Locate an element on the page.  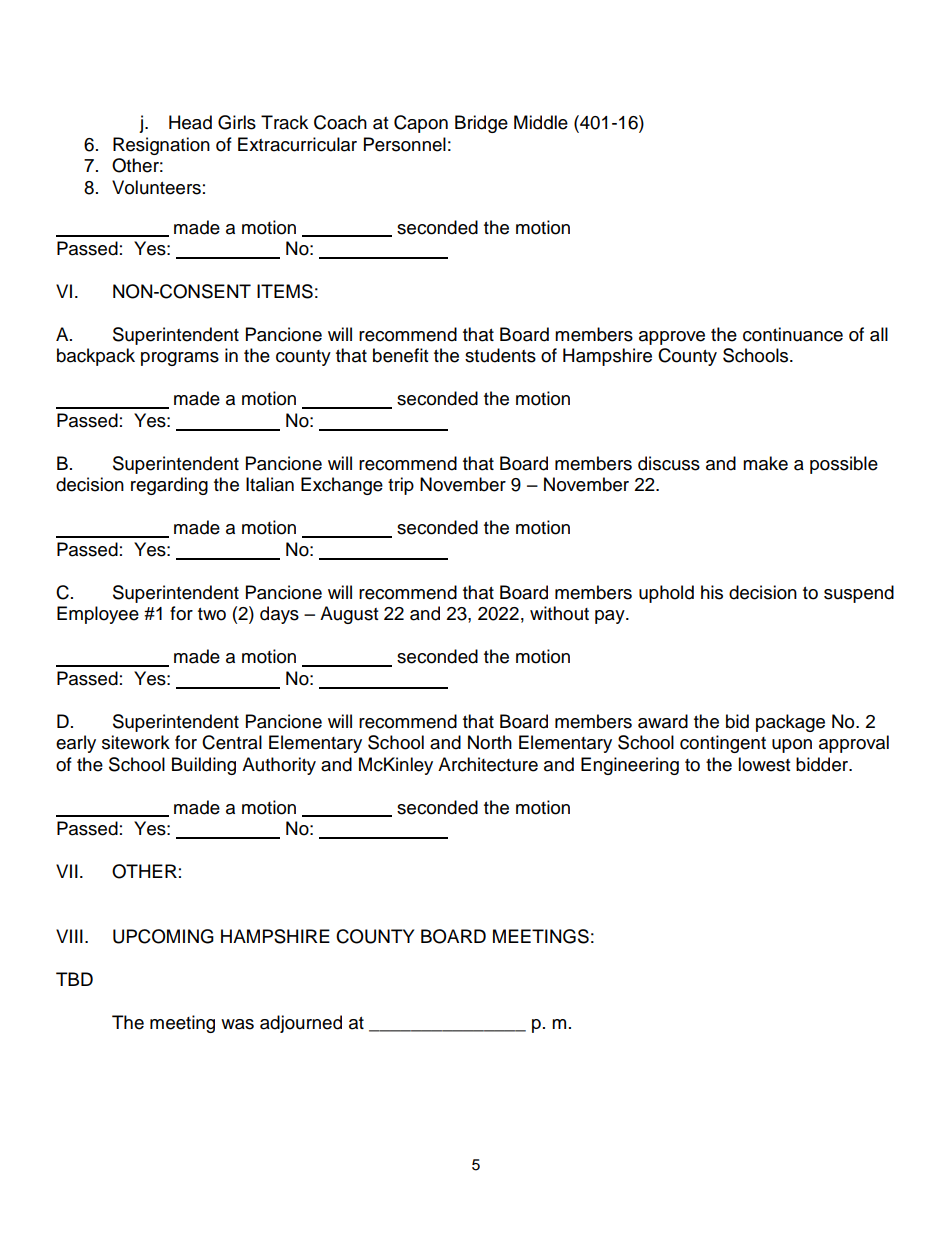
UPCOMING is located at coordinates (163, 936).
